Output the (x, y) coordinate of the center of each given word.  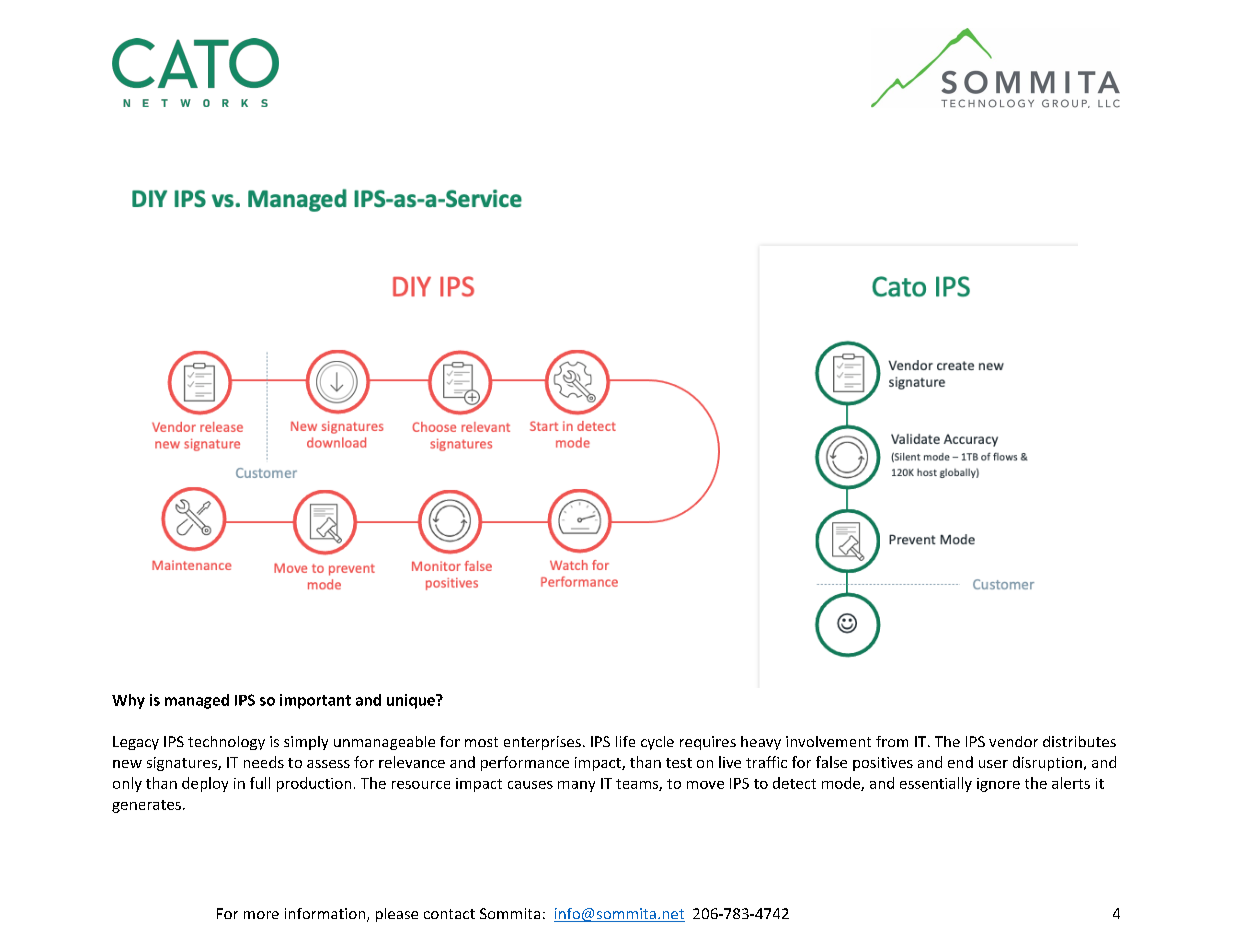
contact (449, 914)
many (576, 786)
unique (412, 701)
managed (197, 701)
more (261, 915)
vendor (1013, 741)
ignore (998, 785)
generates (146, 806)
